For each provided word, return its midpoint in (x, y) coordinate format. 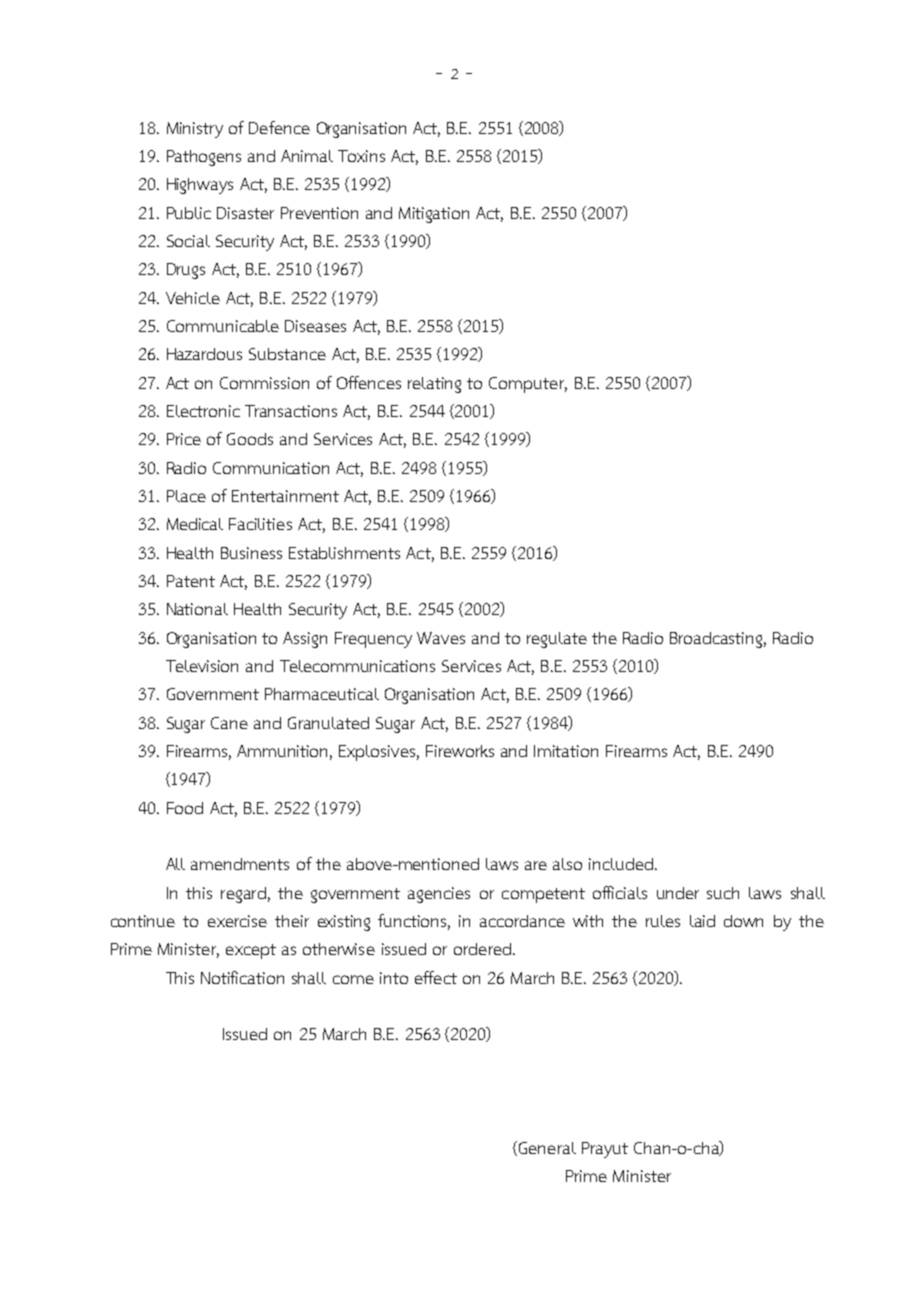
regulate (557, 640)
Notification (242, 977)
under (678, 893)
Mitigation (434, 215)
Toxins (361, 156)
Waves (441, 638)
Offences (369, 382)
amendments (240, 864)
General (546, 1148)
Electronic (203, 411)
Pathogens (204, 158)
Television (202, 666)
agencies (439, 895)
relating (434, 385)
